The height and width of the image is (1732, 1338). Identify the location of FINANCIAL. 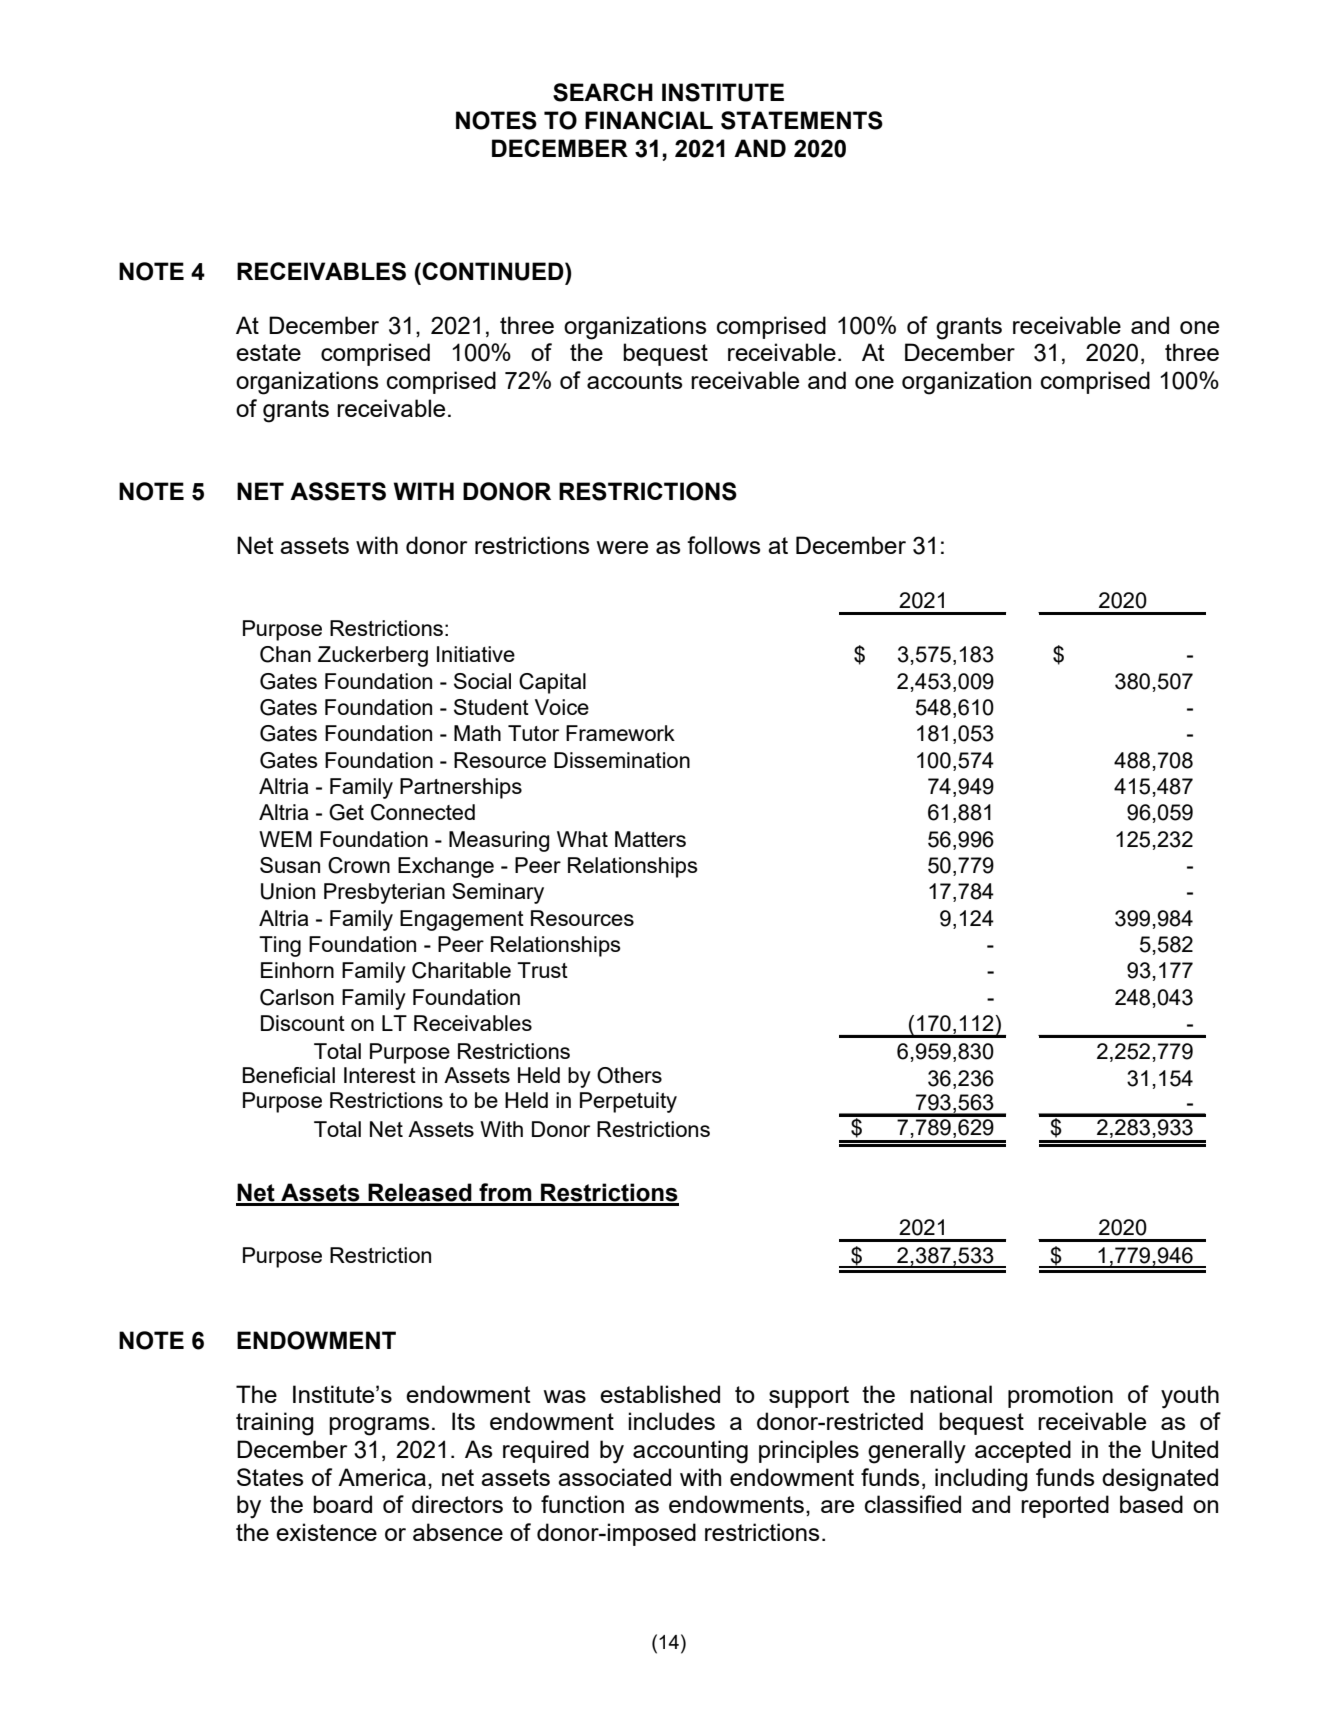
(649, 120).
